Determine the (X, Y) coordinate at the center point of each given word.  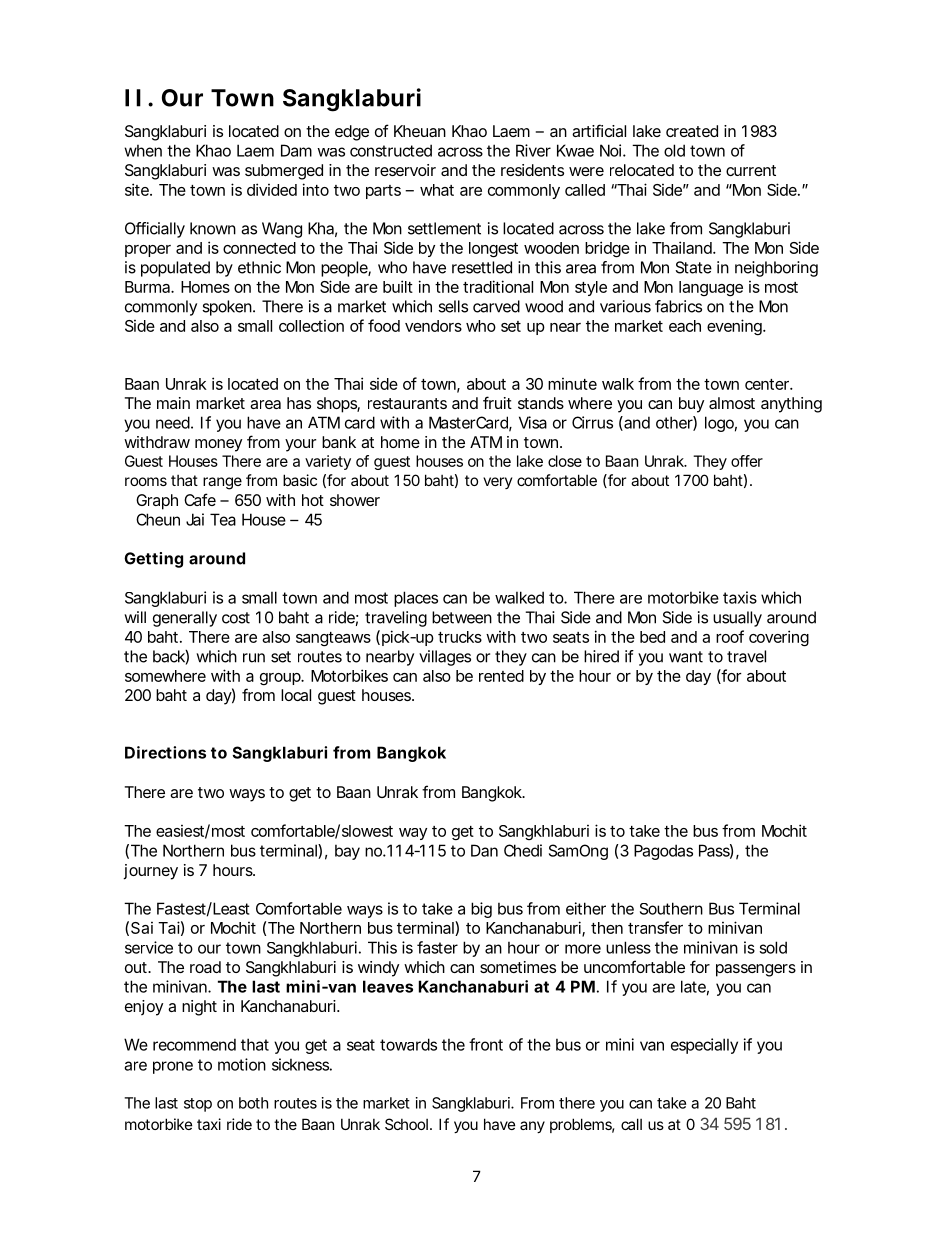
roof (730, 636)
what (437, 190)
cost (236, 618)
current (751, 170)
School (406, 1124)
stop (198, 1105)
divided (272, 189)
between (462, 617)
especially (704, 1046)
